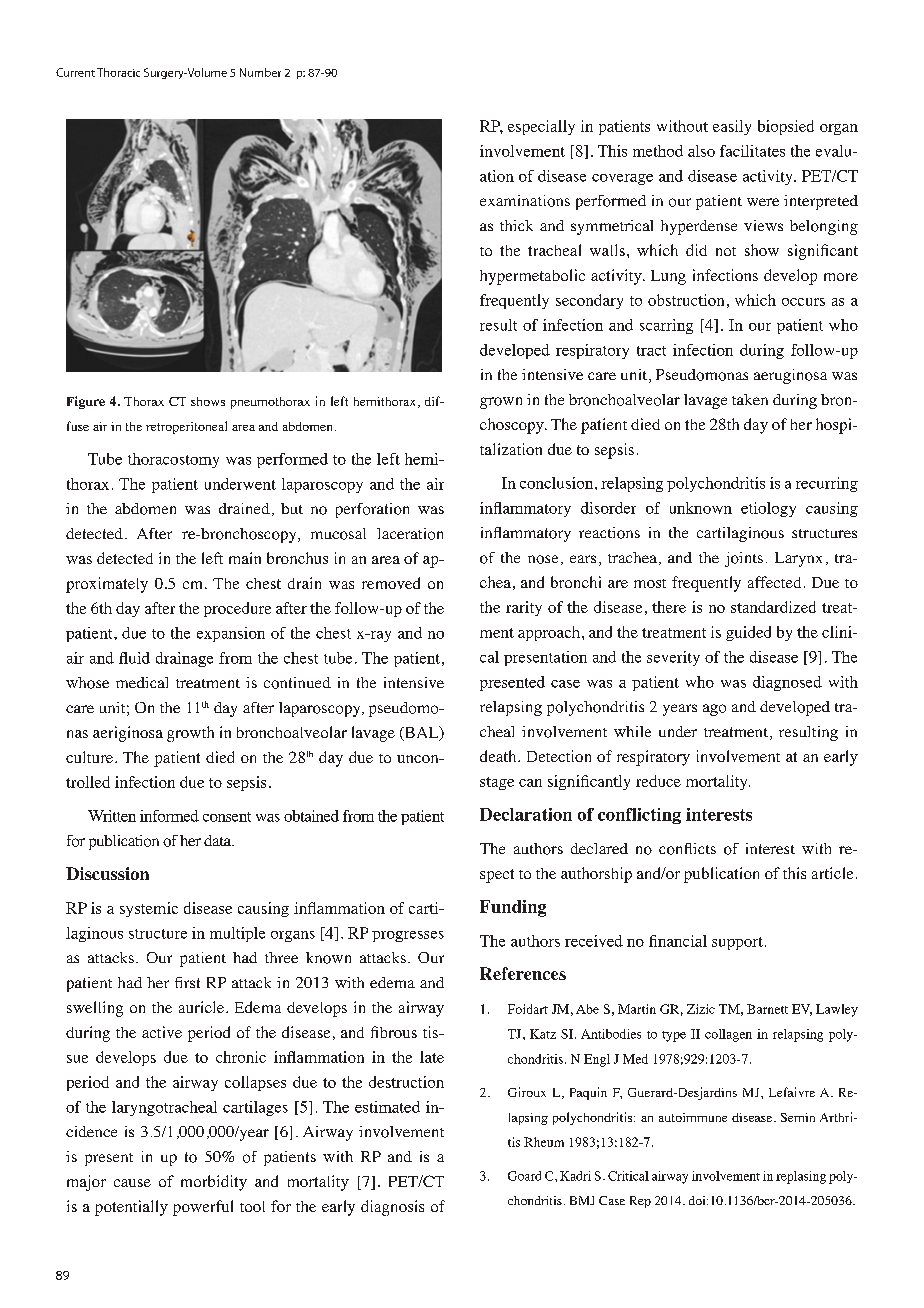 This document has width=924, height=1308. Describe the element at coordinates (132, 1183) in the document. I see `cause` at that location.
